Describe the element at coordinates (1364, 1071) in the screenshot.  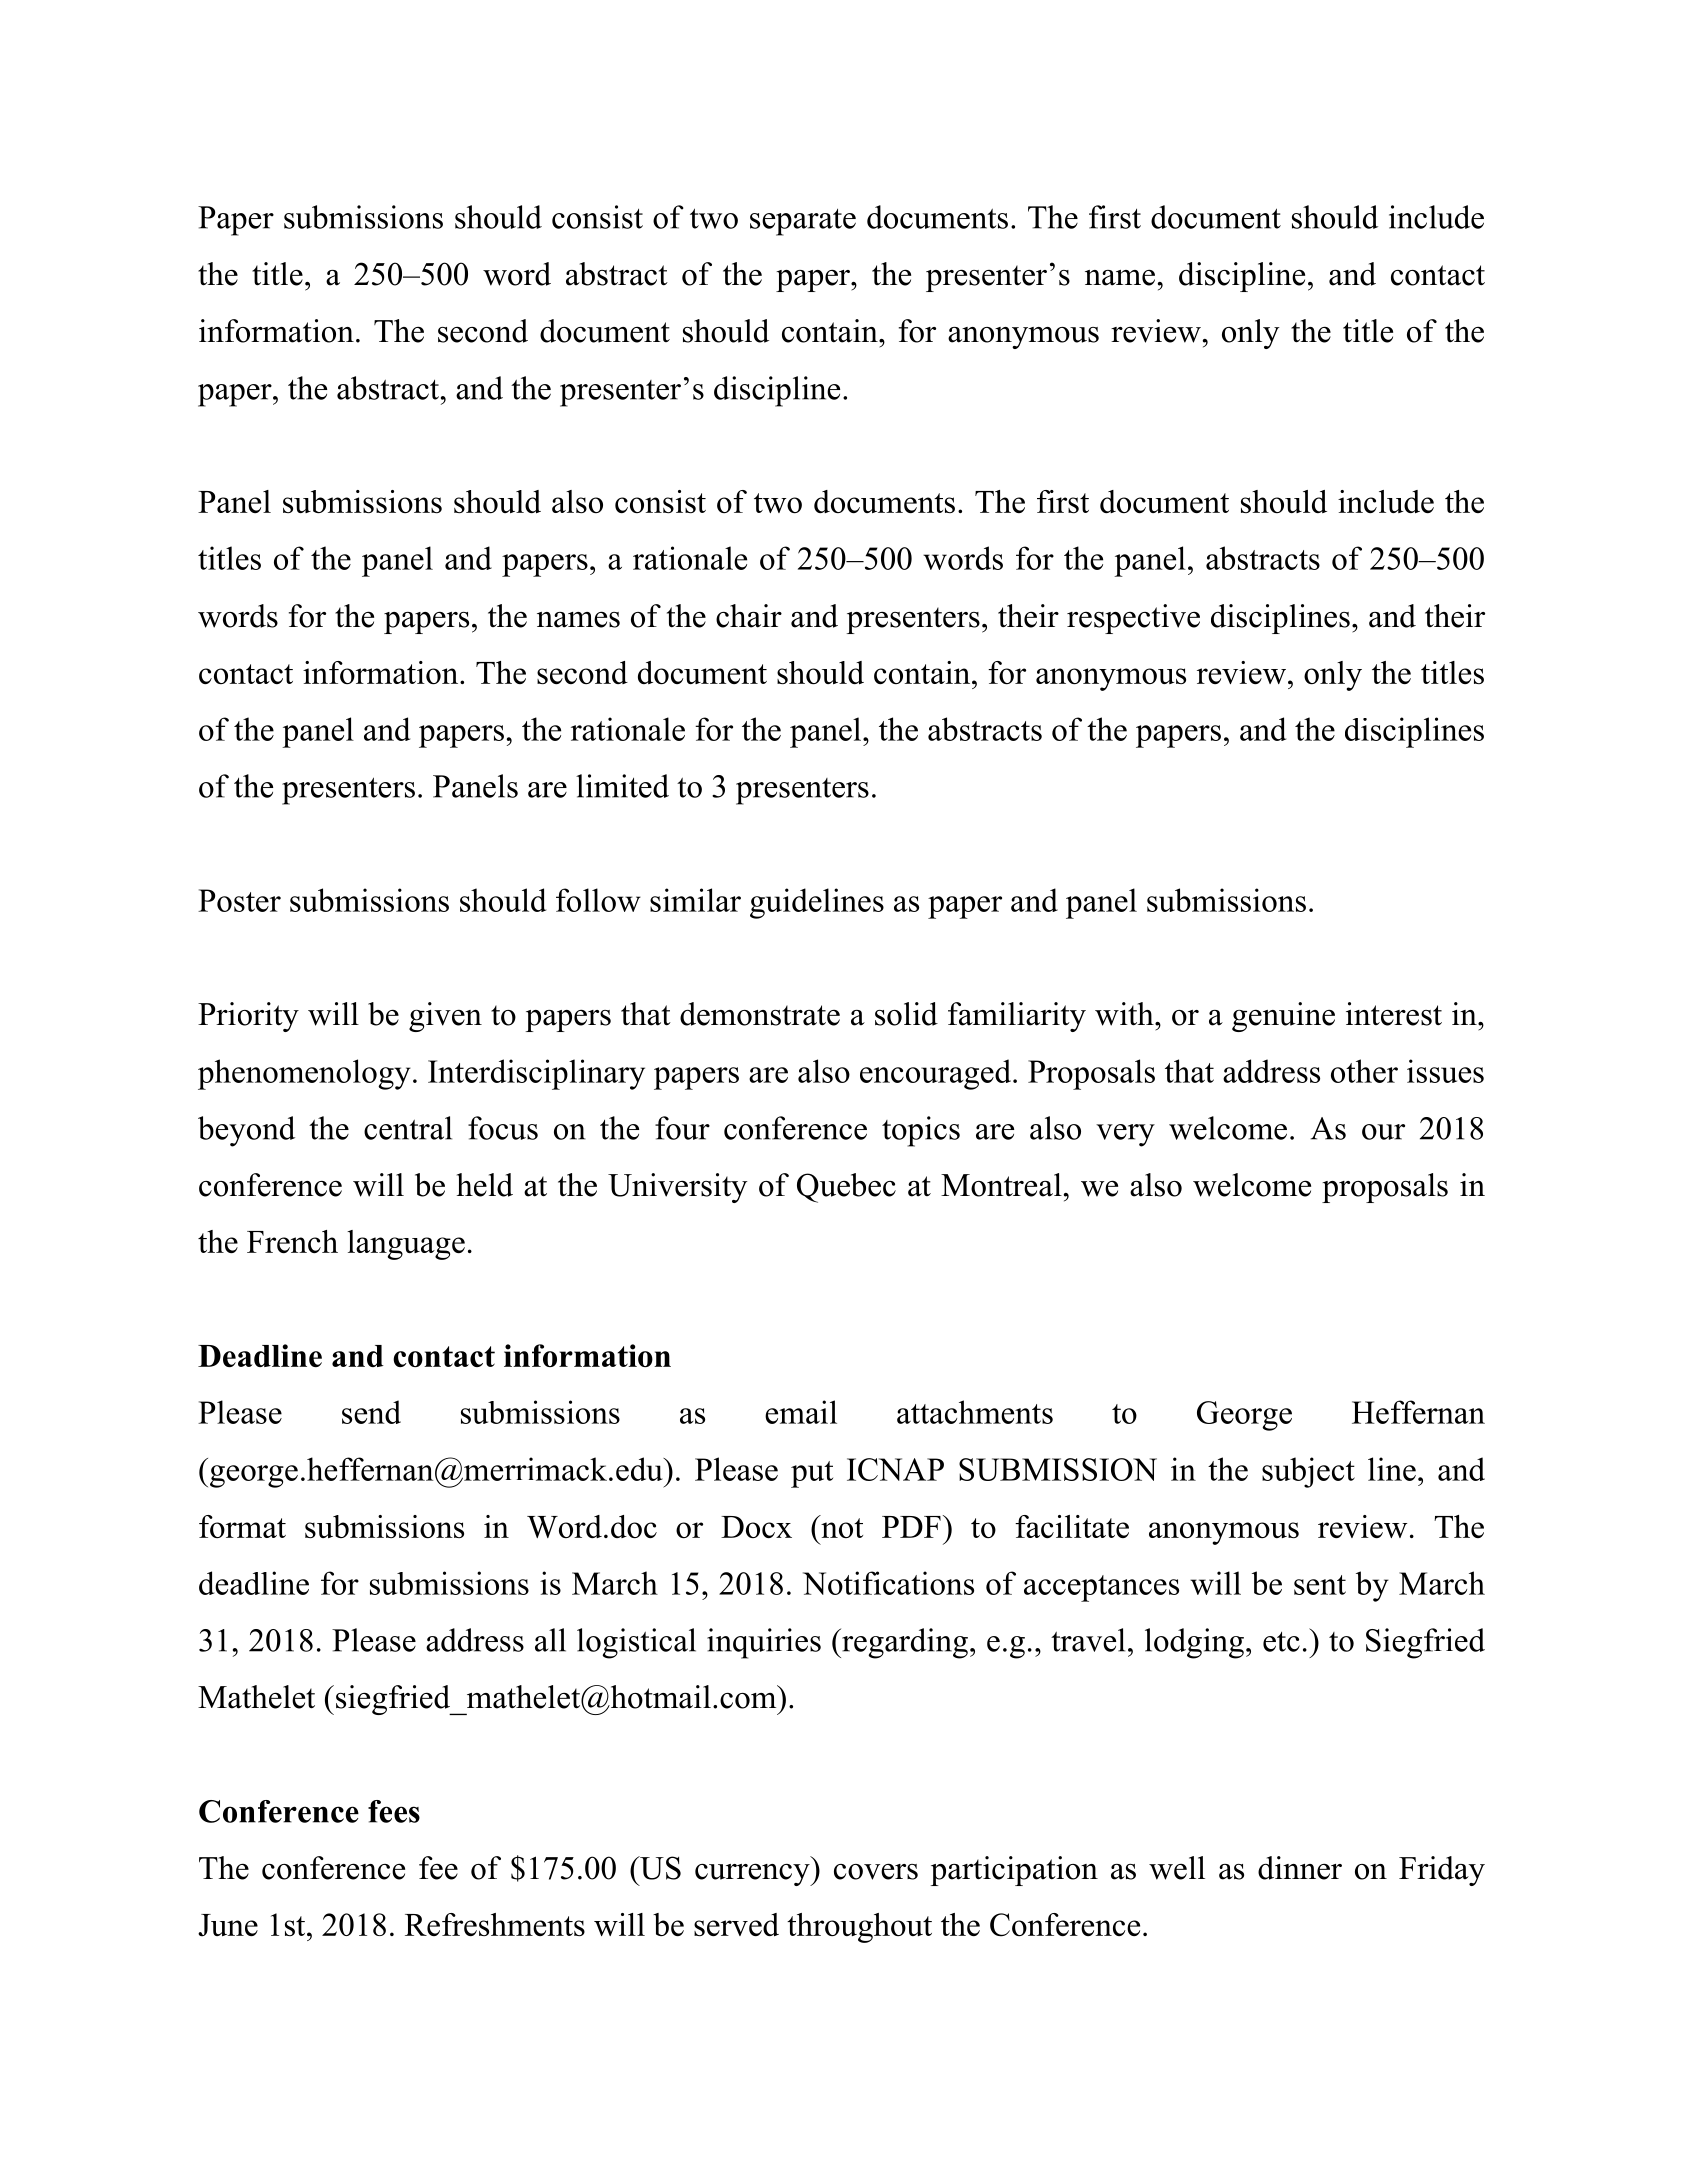
I see `other` at that location.
